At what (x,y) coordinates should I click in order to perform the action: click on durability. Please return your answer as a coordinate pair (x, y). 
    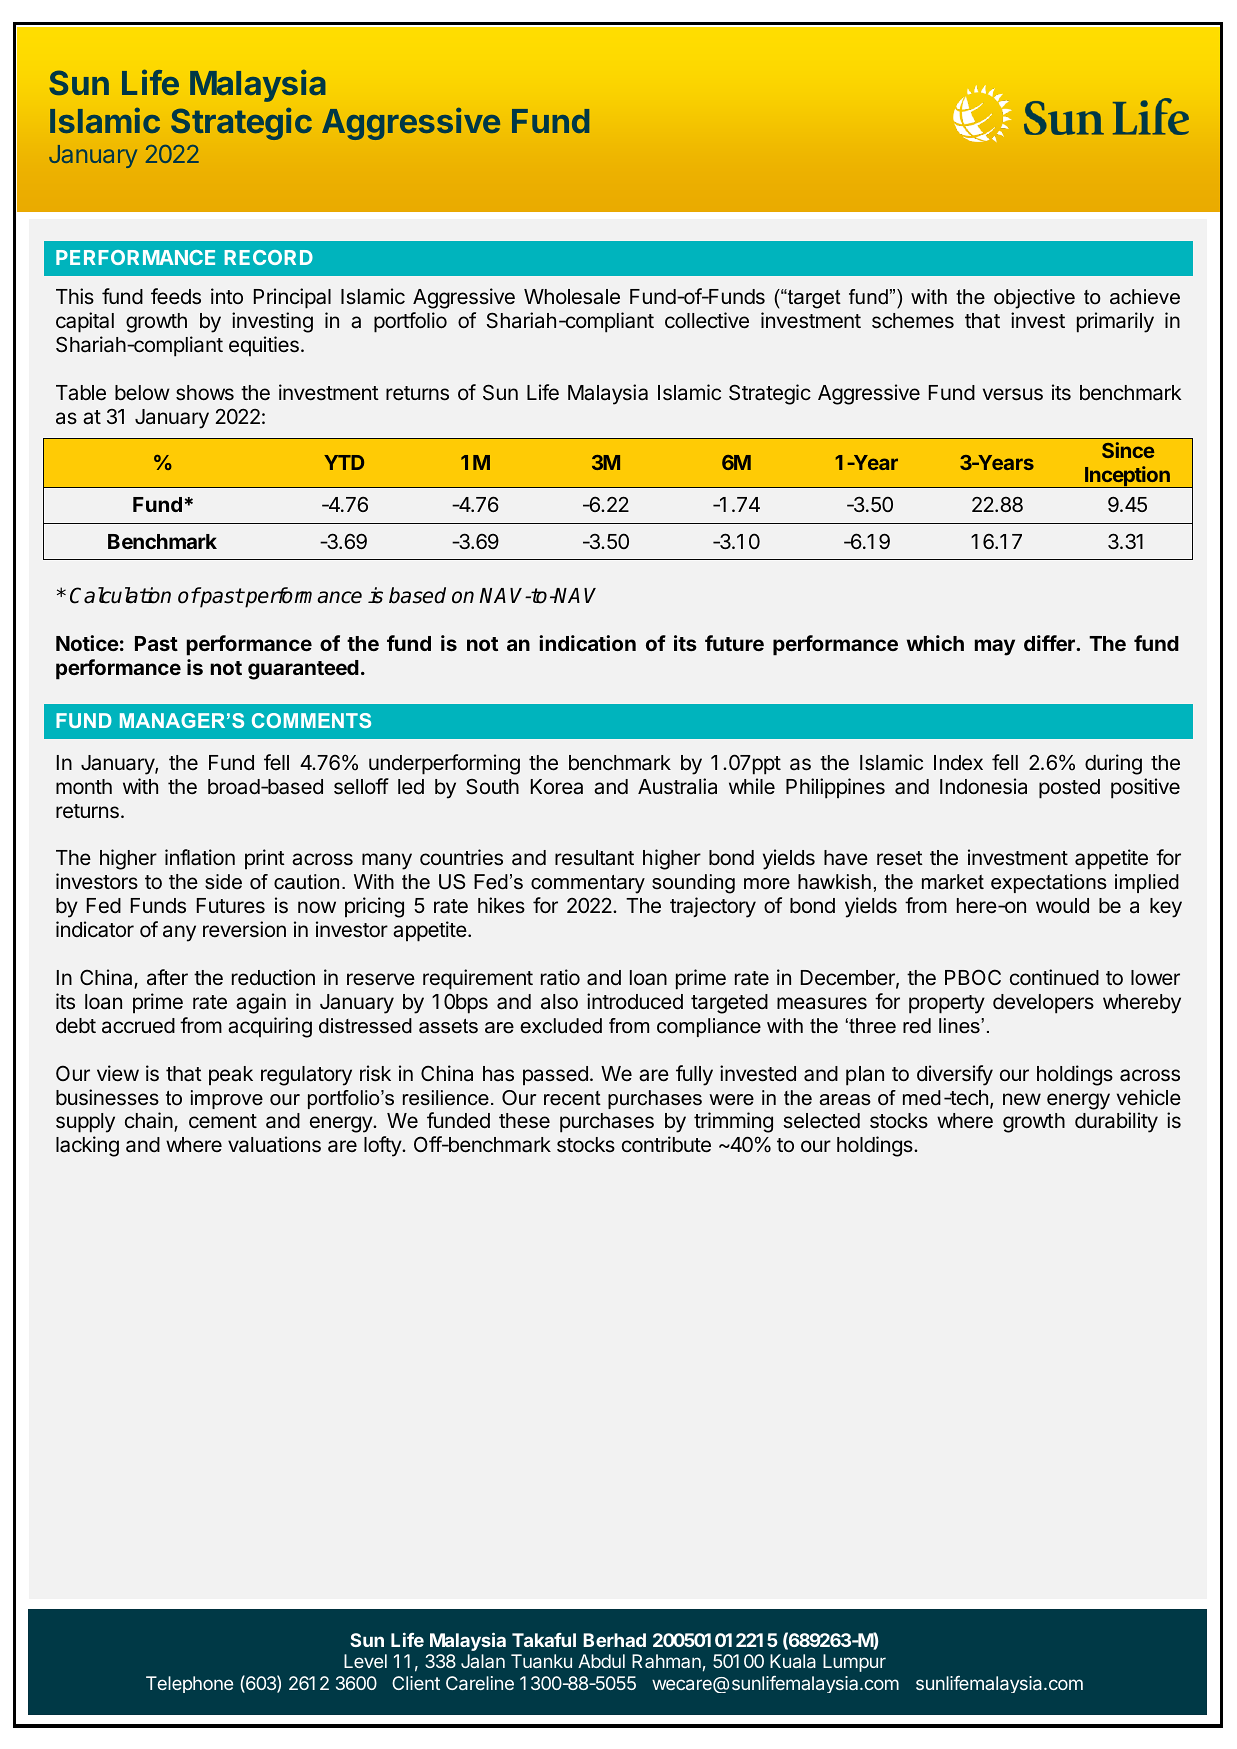
    Looking at the image, I should click on (1116, 1122).
